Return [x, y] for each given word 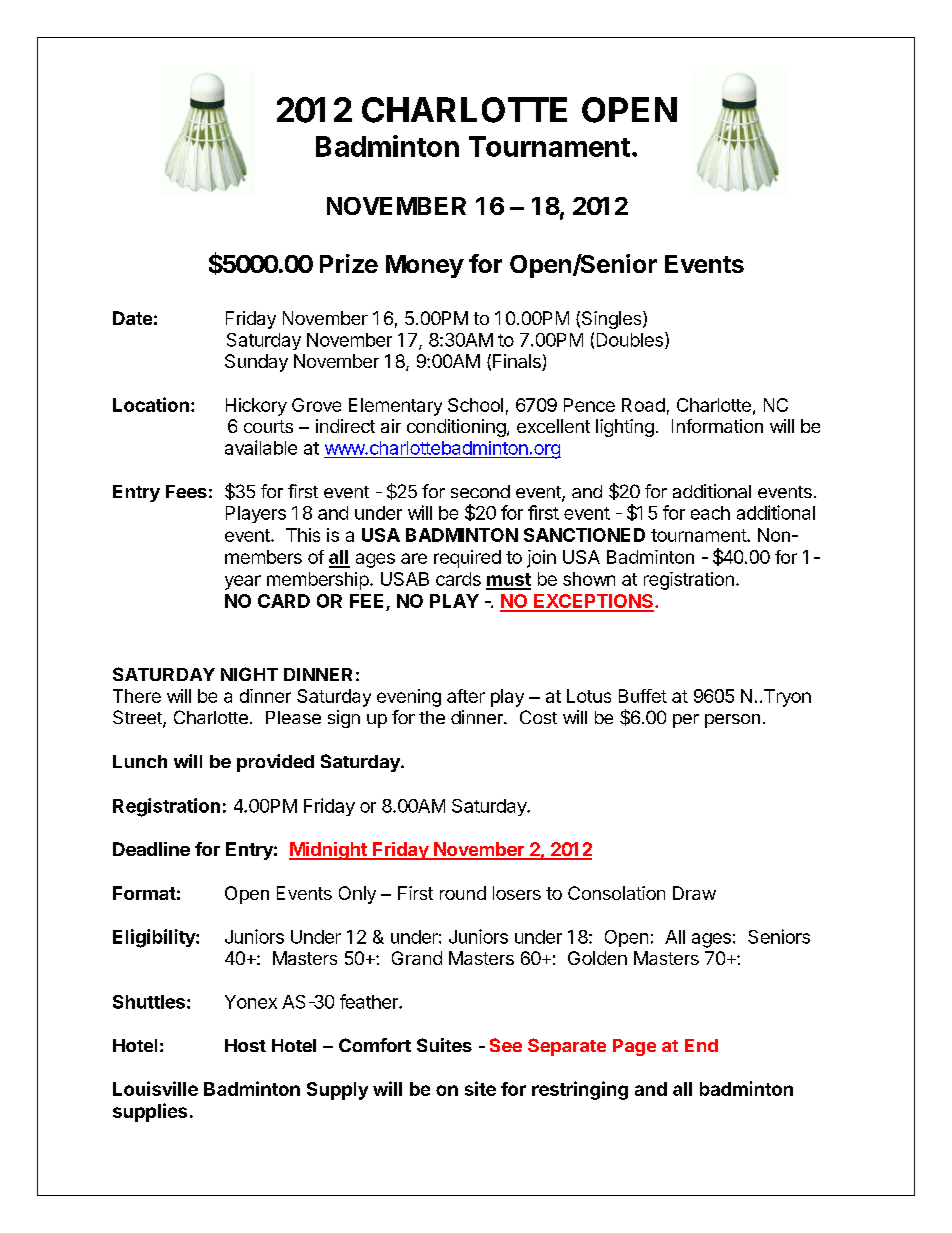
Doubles [630, 340]
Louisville [155, 1088]
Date [132, 318]
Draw [694, 893]
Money [425, 266]
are [414, 558]
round [463, 893]
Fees [186, 491]
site [480, 1088]
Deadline [151, 849]
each [710, 513]
